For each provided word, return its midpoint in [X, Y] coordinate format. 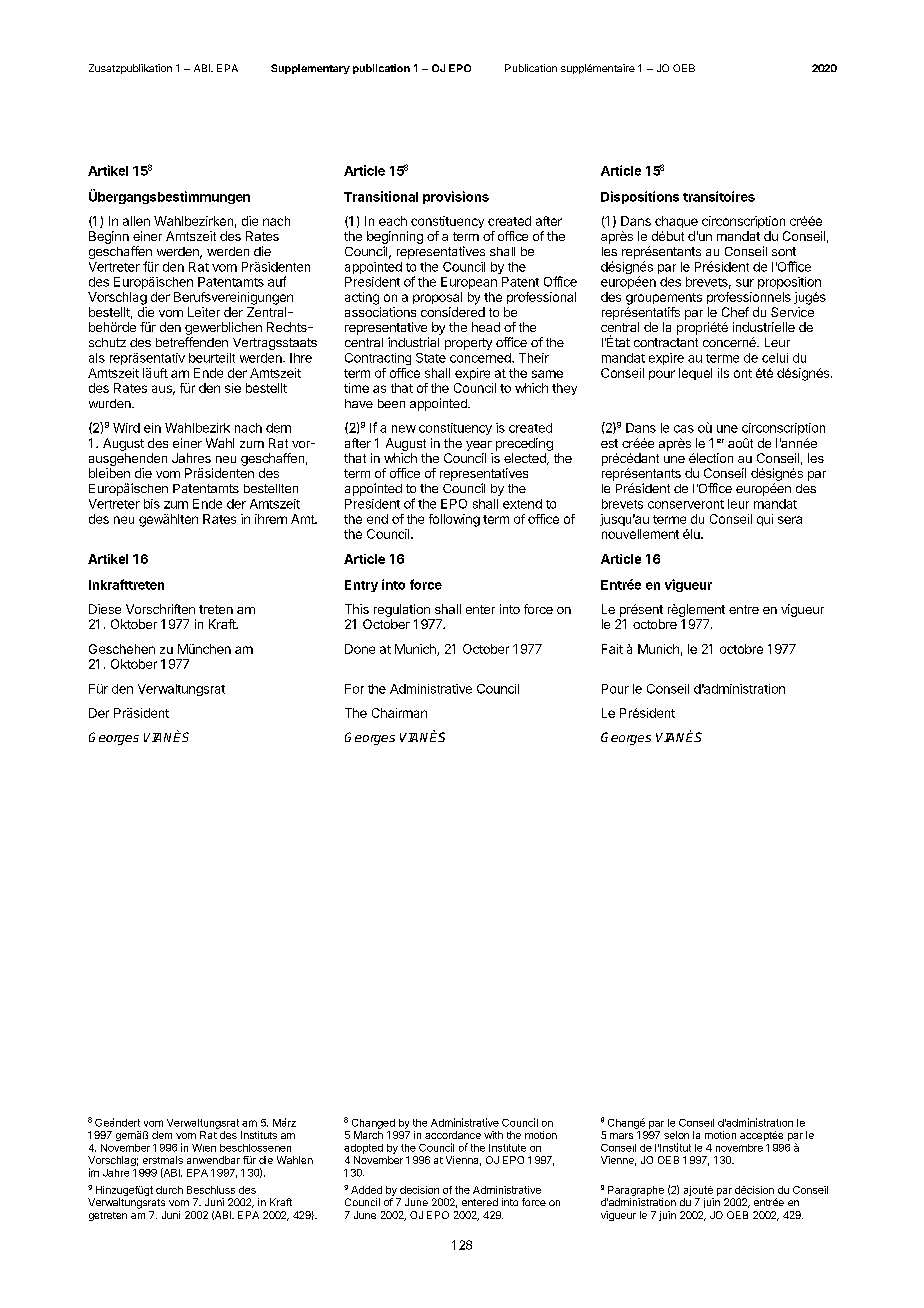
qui [765, 520]
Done [360, 649]
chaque [676, 222]
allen [136, 221]
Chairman [399, 713]
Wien [204, 1148]
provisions [456, 197]
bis [152, 504]
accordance [453, 1135]
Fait [612, 649]
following [454, 520]
